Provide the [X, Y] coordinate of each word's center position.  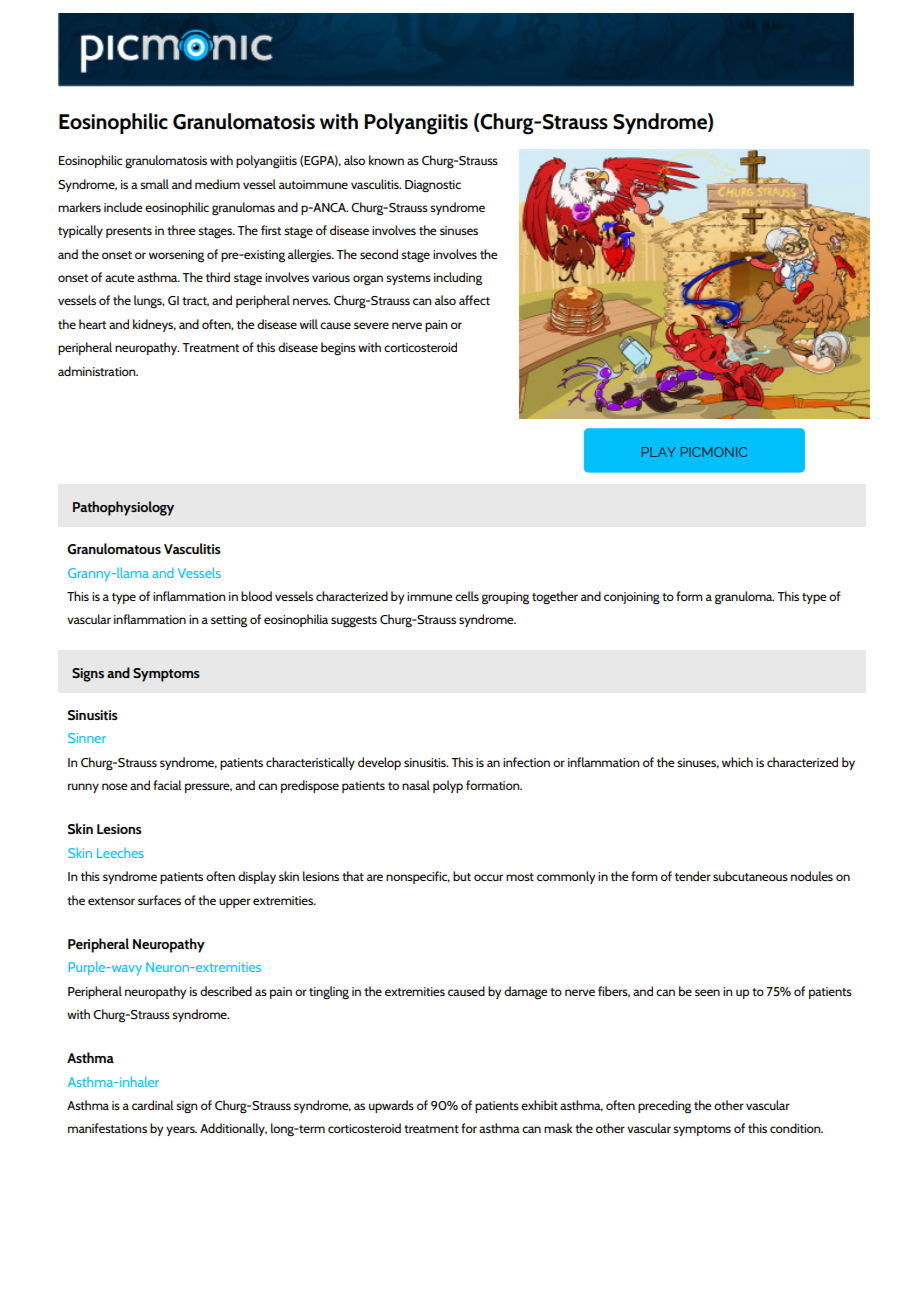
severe [371, 325]
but [462, 876]
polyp [448, 786]
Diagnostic [433, 186]
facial [167, 785]
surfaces [159, 900]
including [458, 278]
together [555, 598]
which [737, 762]
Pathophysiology [123, 508]
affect [474, 300]
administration [98, 371]
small [154, 184]
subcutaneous [750, 876]
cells [467, 596]
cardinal [153, 1105]
